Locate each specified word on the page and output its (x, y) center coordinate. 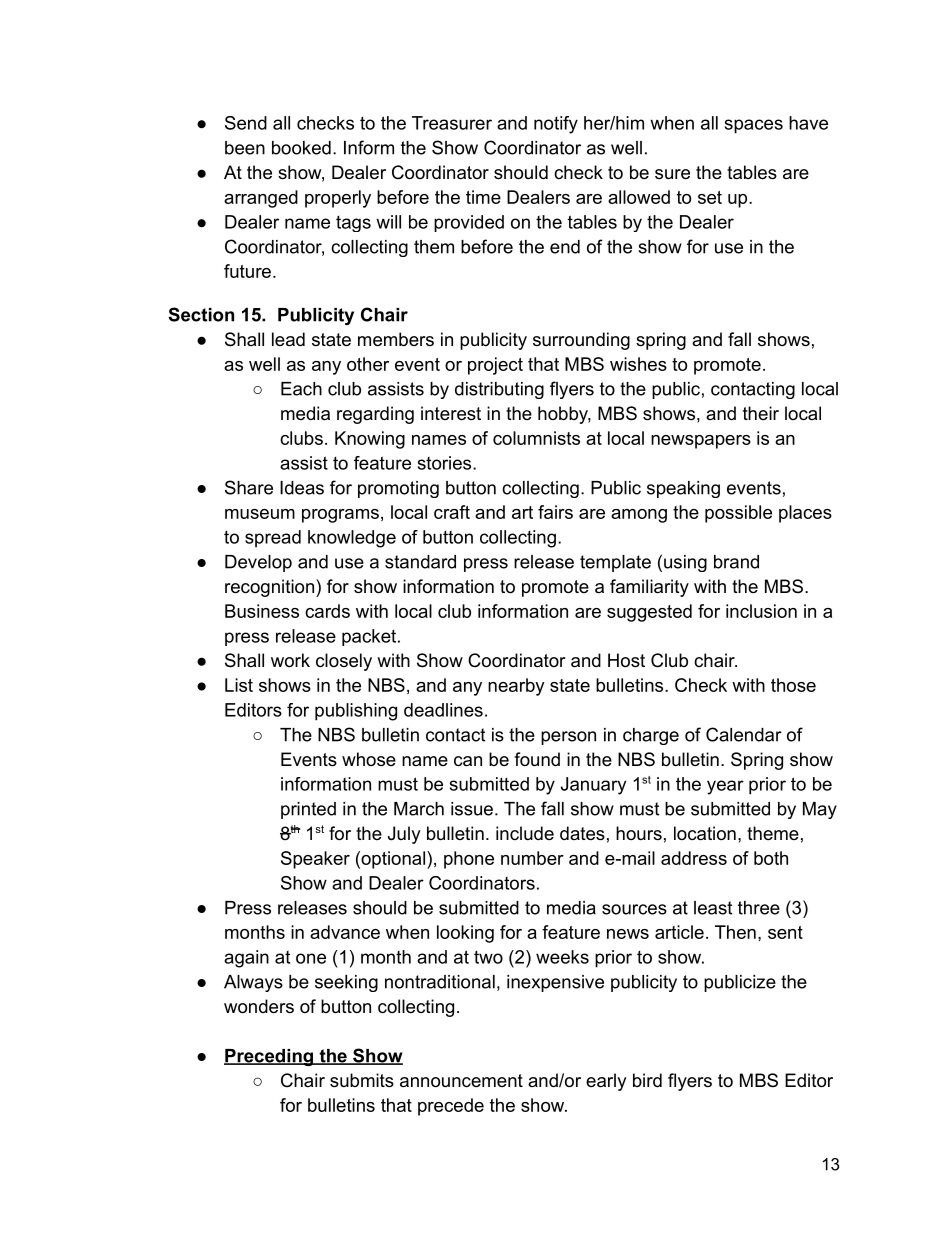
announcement (461, 1081)
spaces (754, 126)
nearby (516, 687)
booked (301, 148)
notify (556, 125)
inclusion (761, 611)
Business (262, 611)
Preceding (269, 1057)
